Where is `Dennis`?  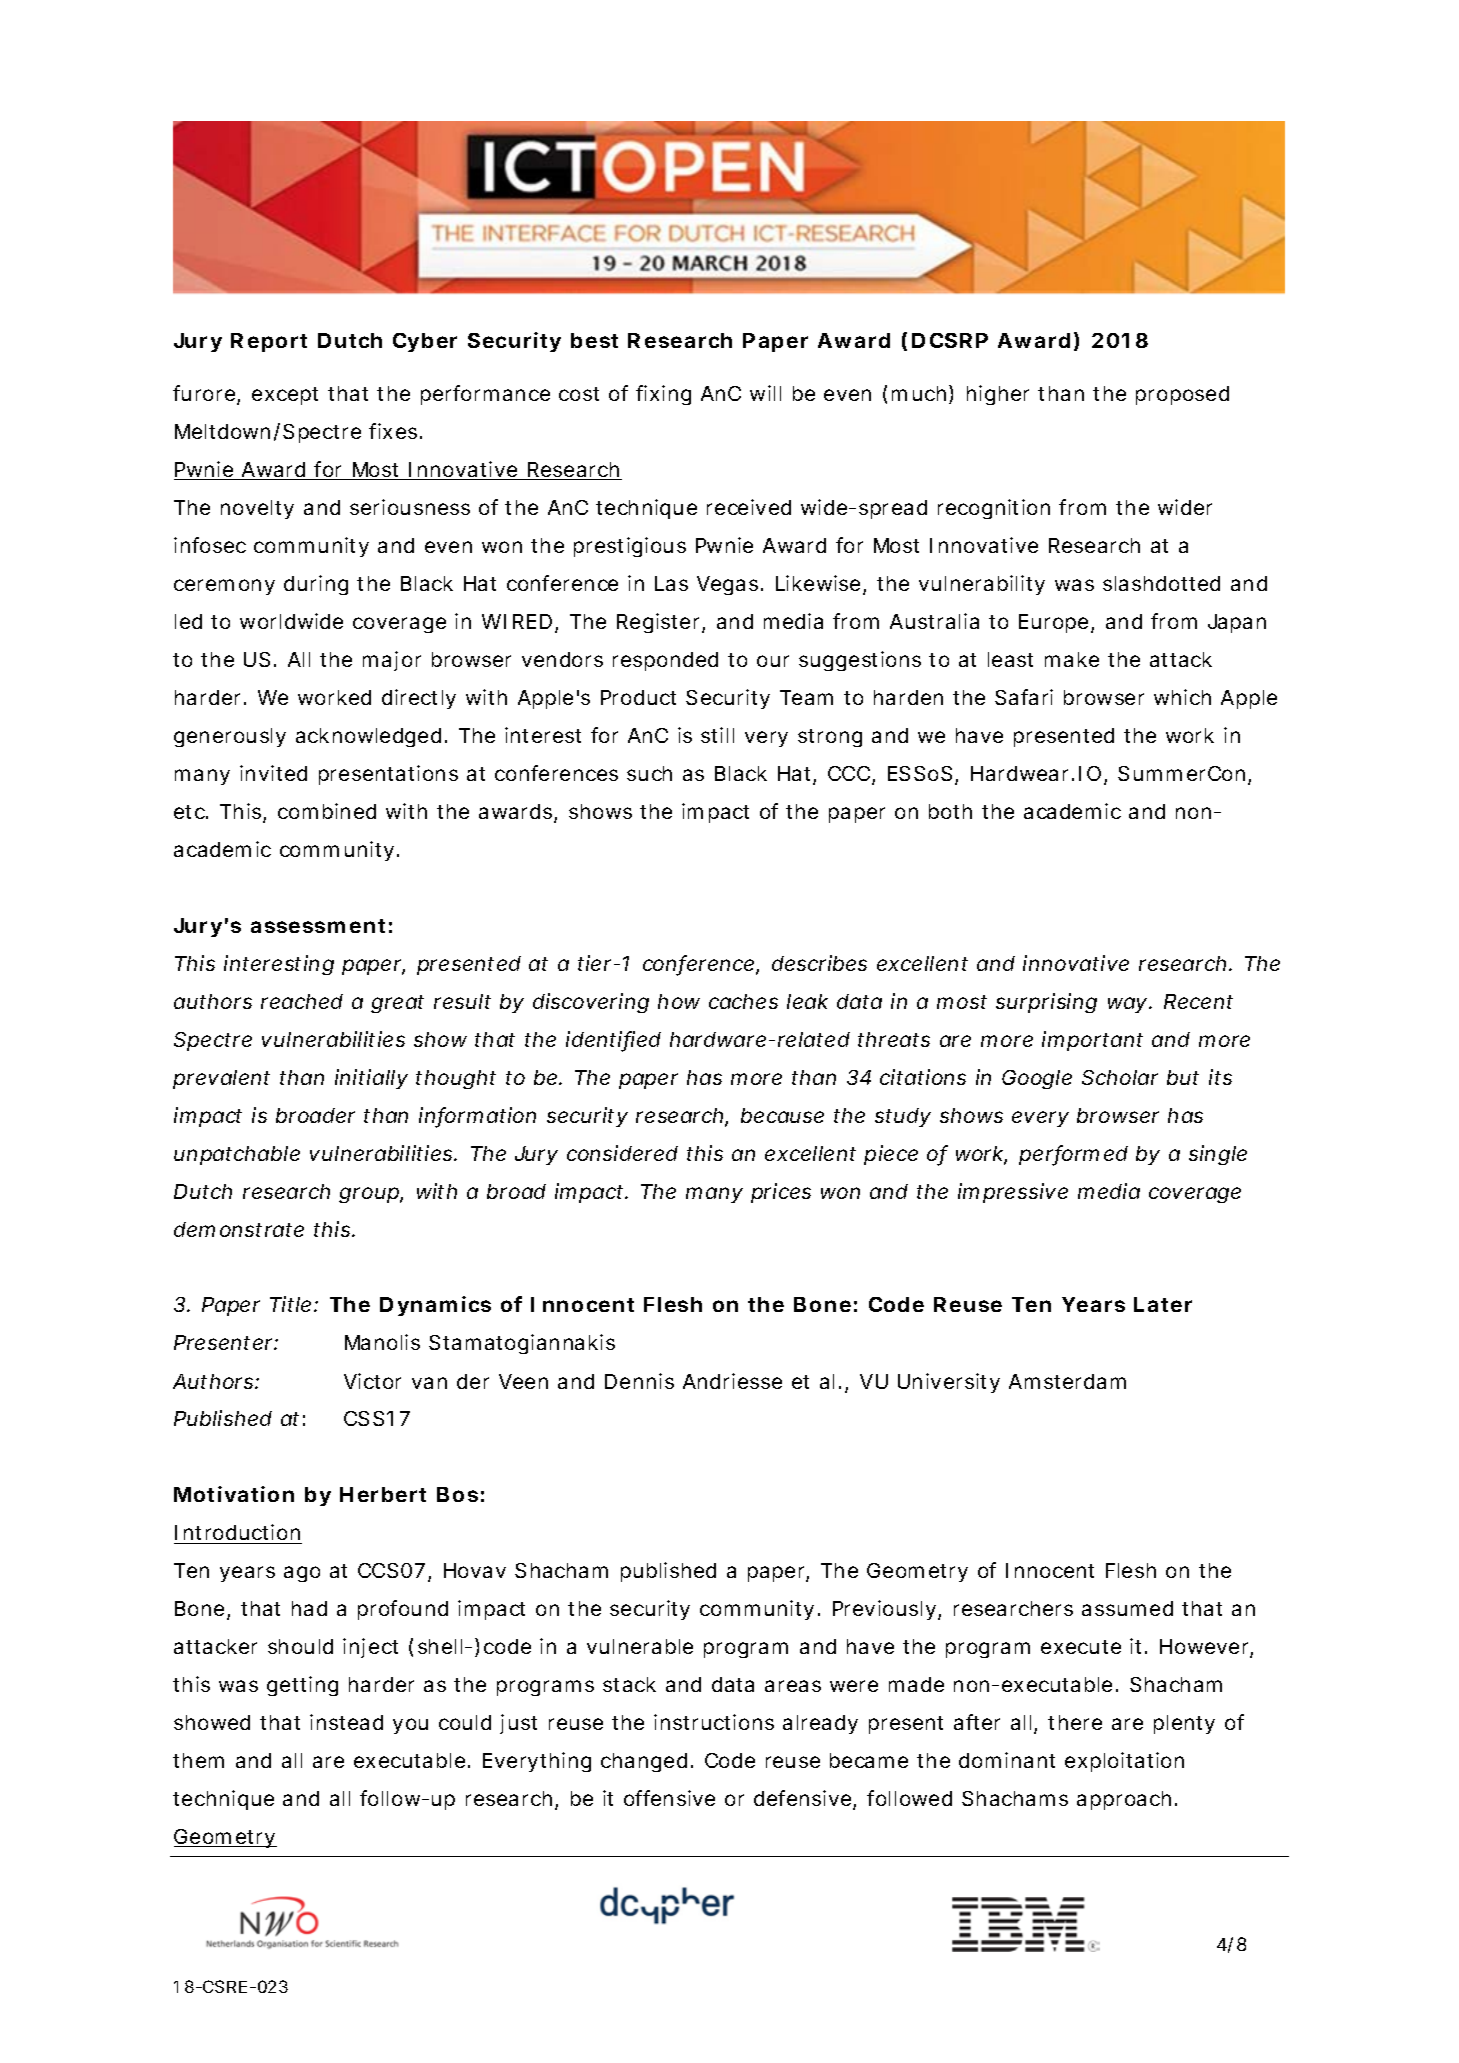 Dennis is located at coordinates (639, 1381).
